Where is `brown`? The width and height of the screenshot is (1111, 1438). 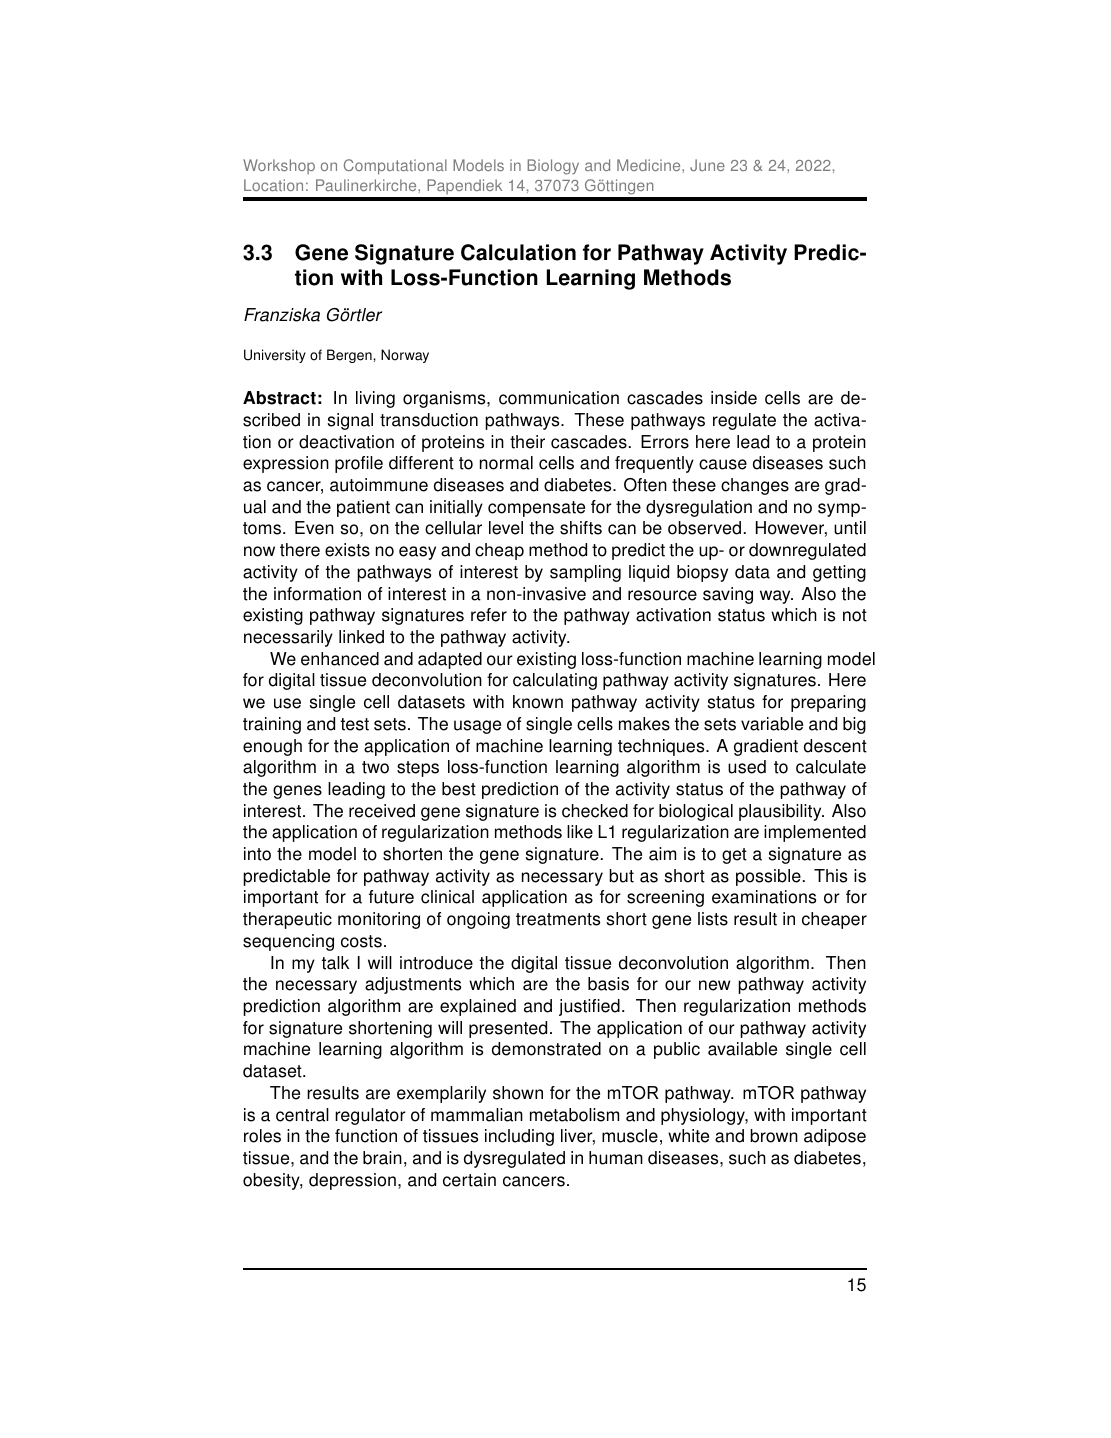 brown is located at coordinates (774, 1136).
